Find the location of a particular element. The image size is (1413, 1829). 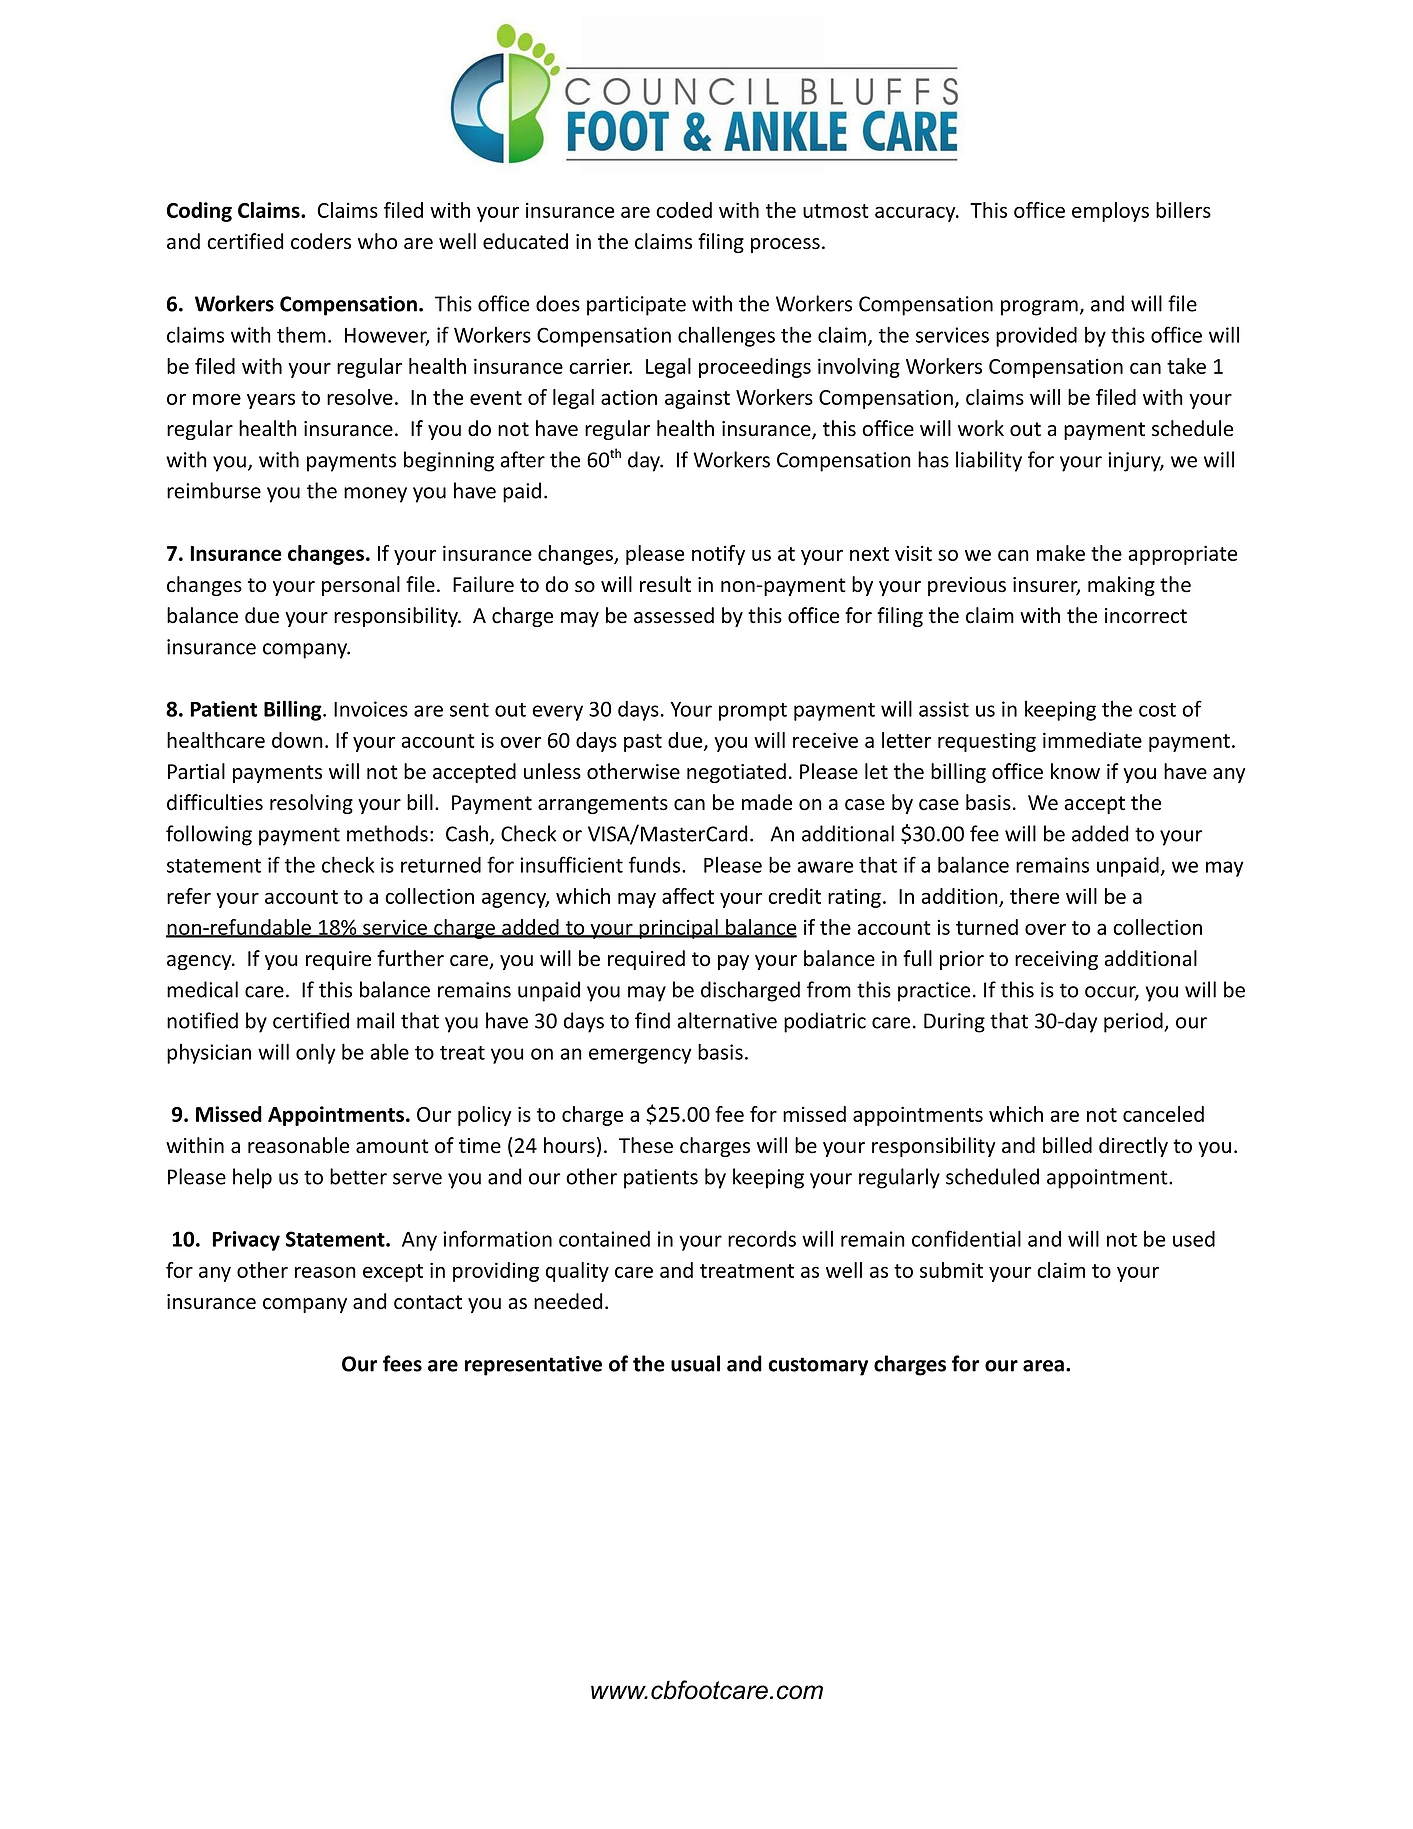

usual is located at coordinates (695, 1363).
